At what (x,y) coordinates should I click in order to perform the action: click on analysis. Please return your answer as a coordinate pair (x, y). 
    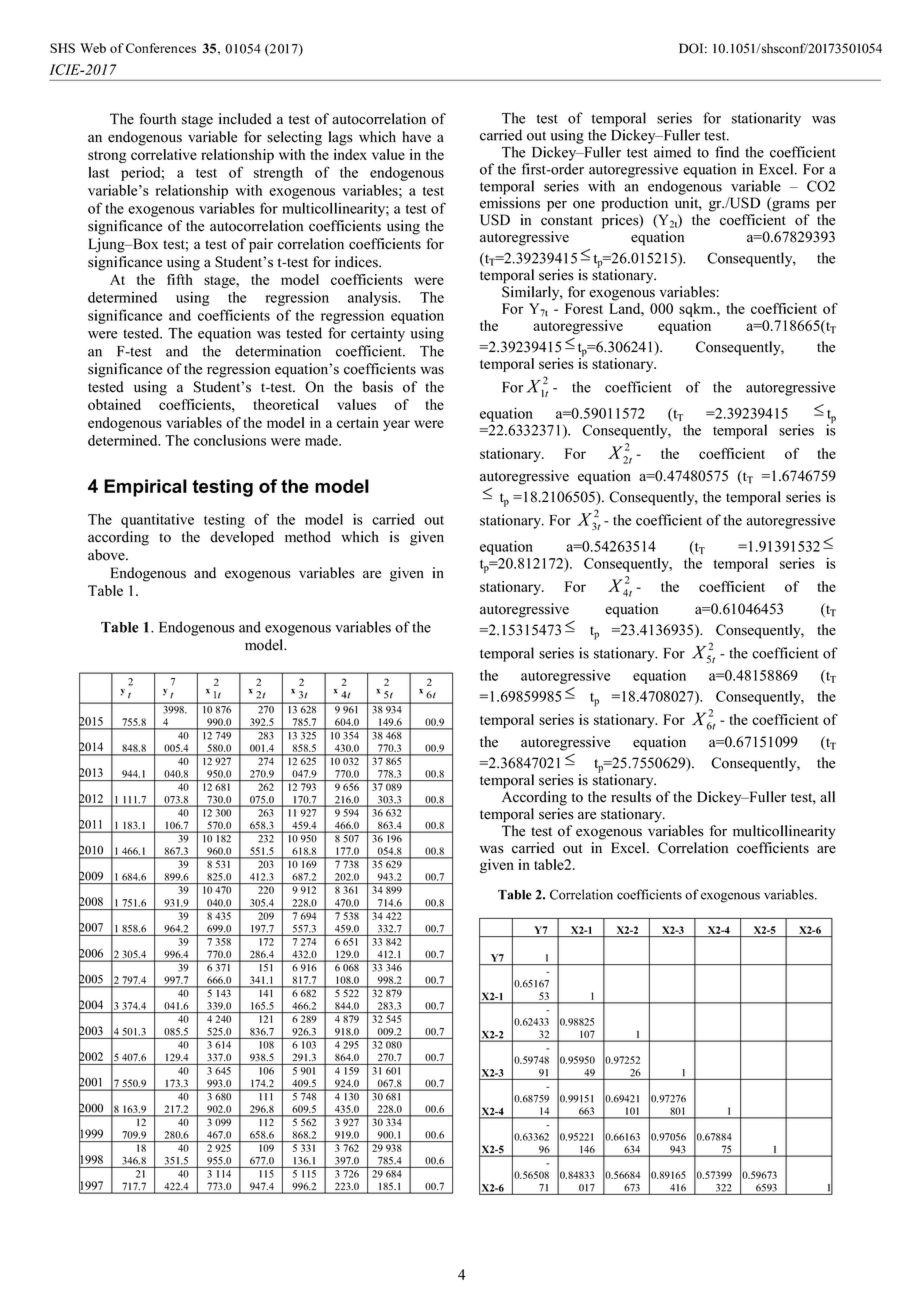
    Looking at the image, I should click on (374, 298).
